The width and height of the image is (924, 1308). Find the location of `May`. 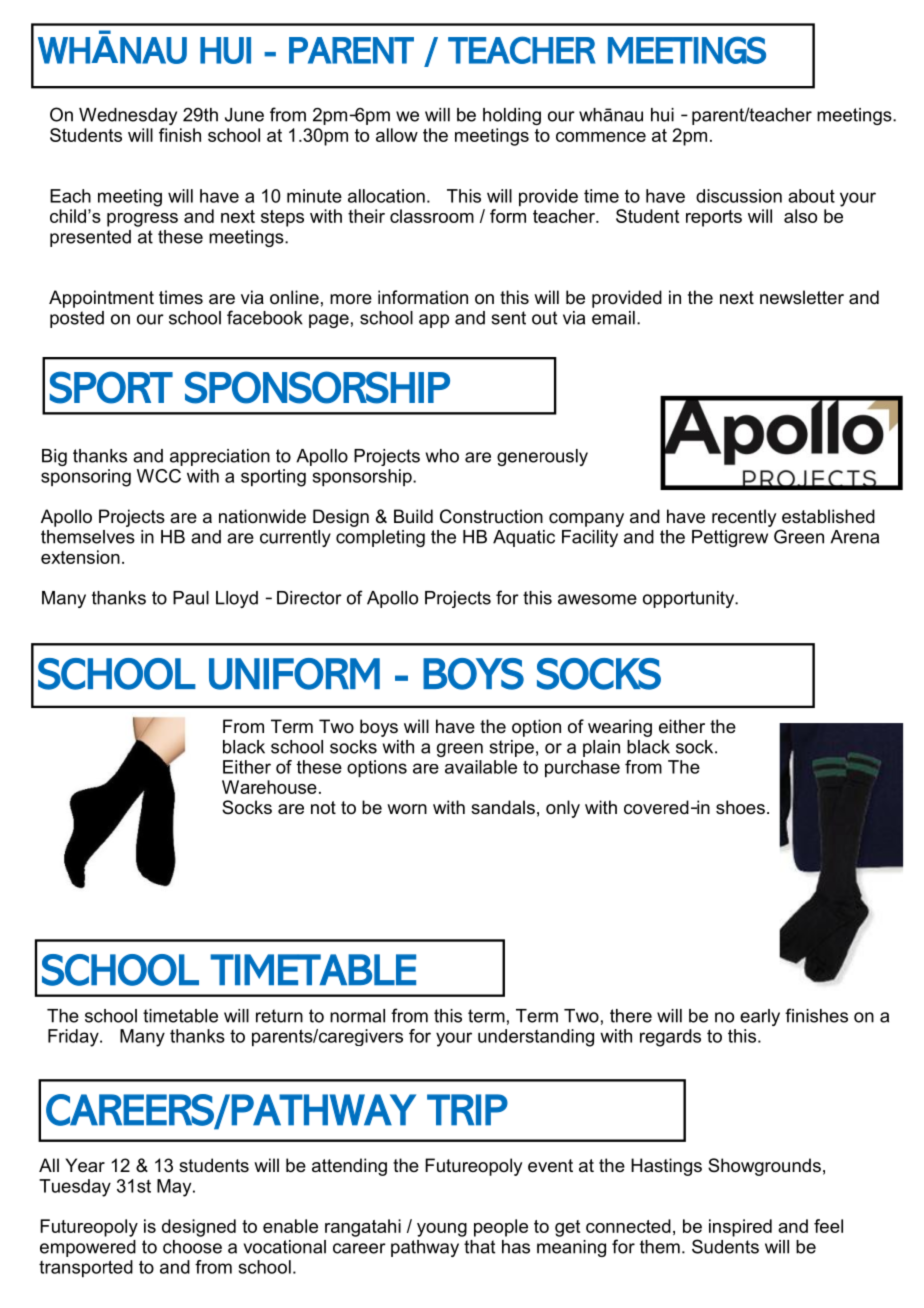

May is located at coordinates (175, 1188).
